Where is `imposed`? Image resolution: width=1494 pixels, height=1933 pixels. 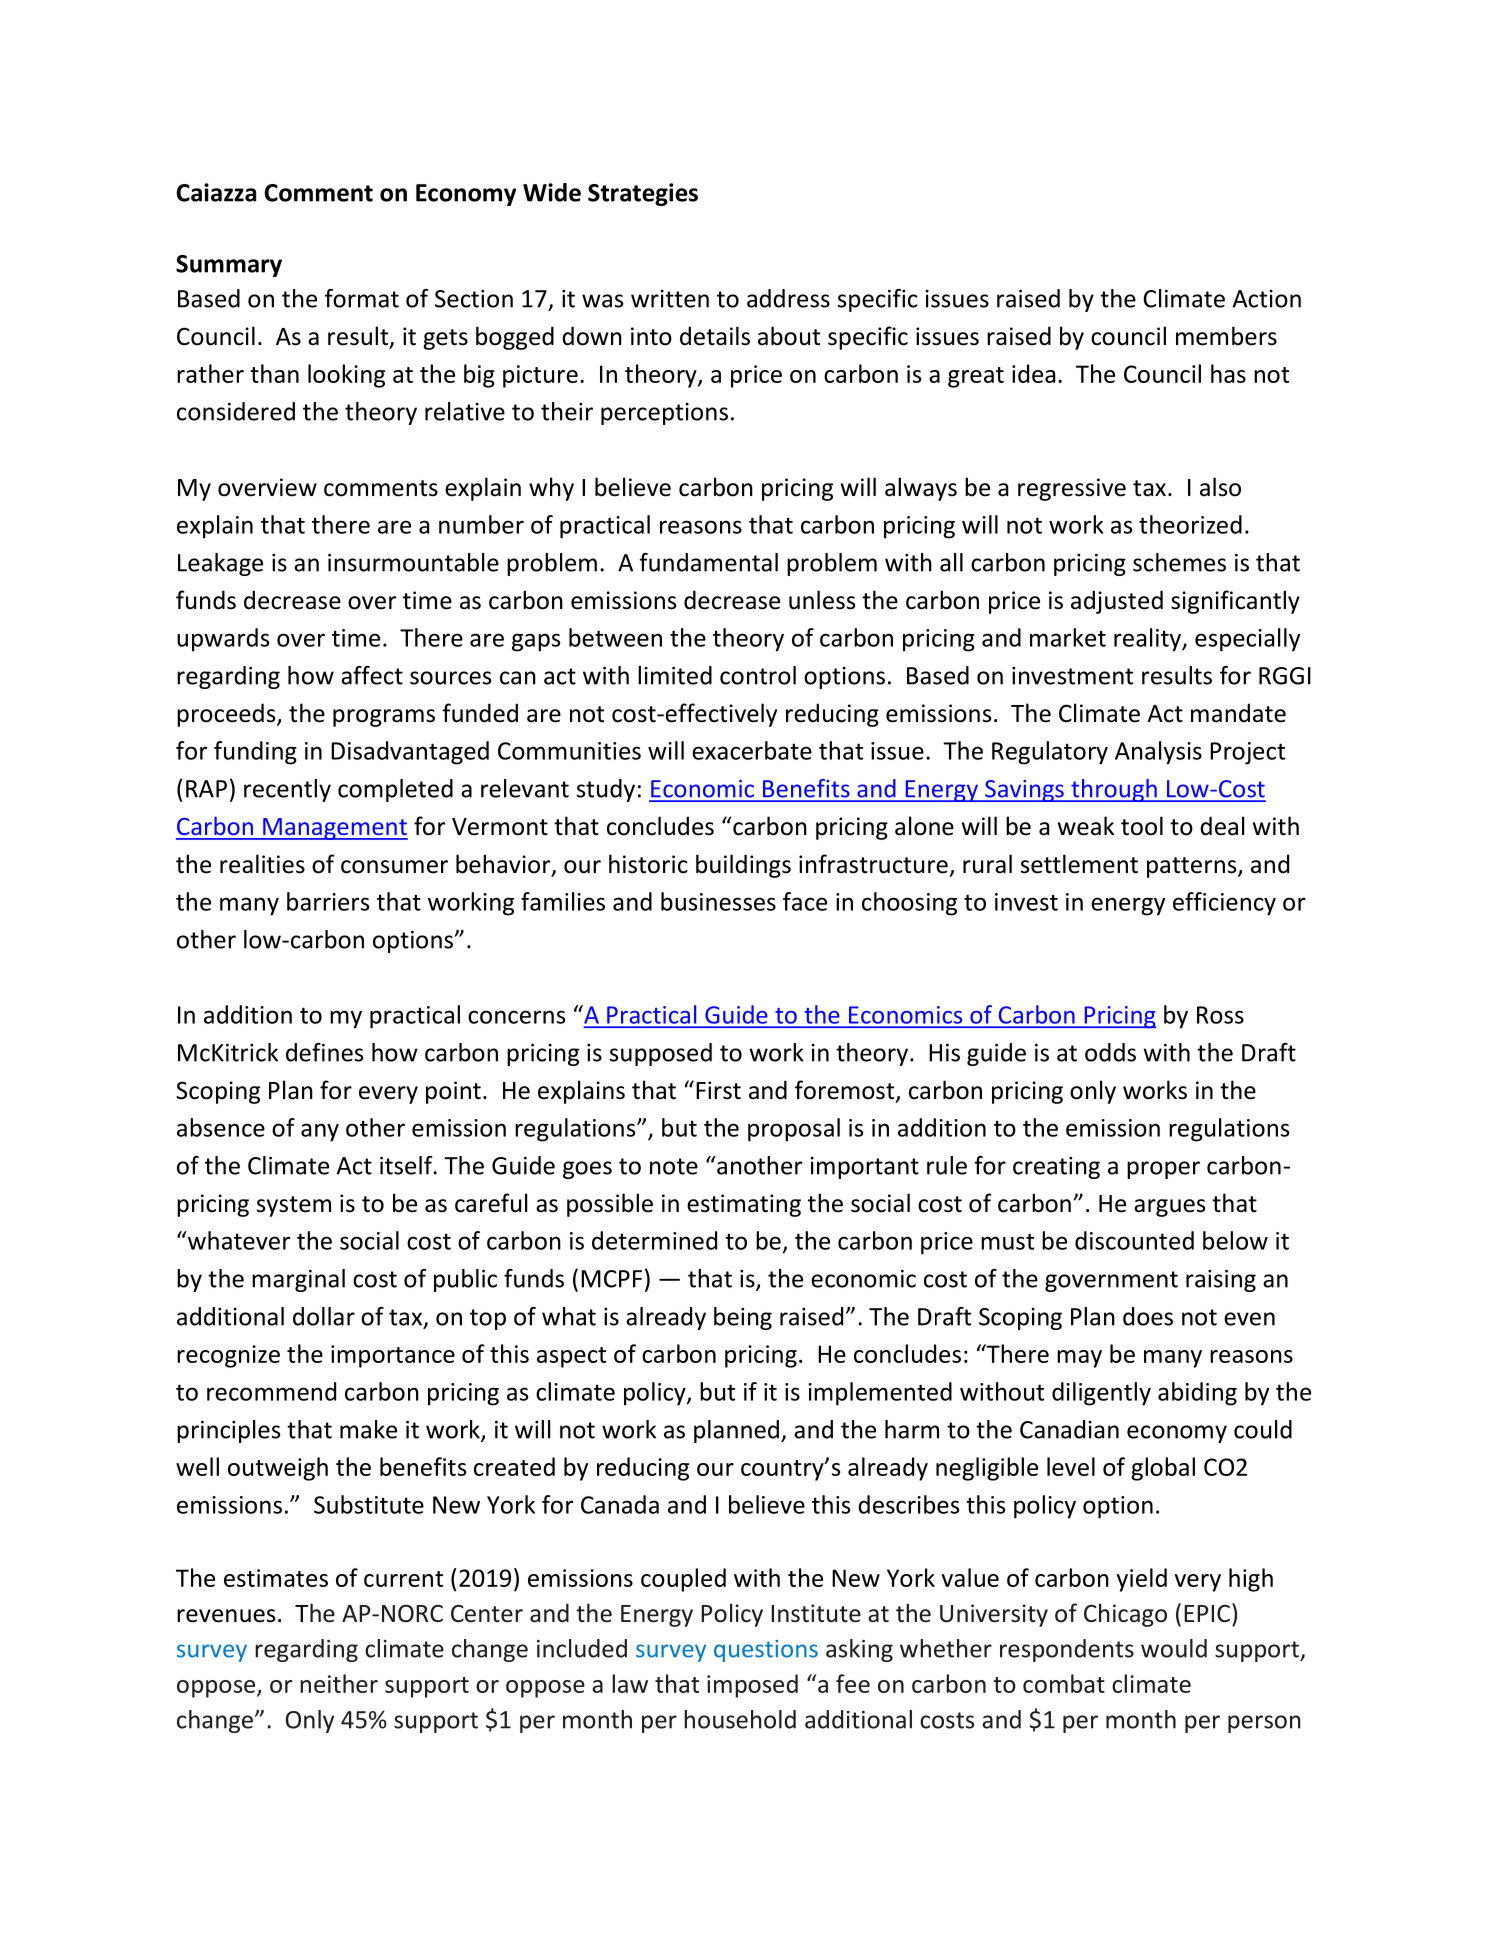 imposed is located at coordinates (752, 1686).
